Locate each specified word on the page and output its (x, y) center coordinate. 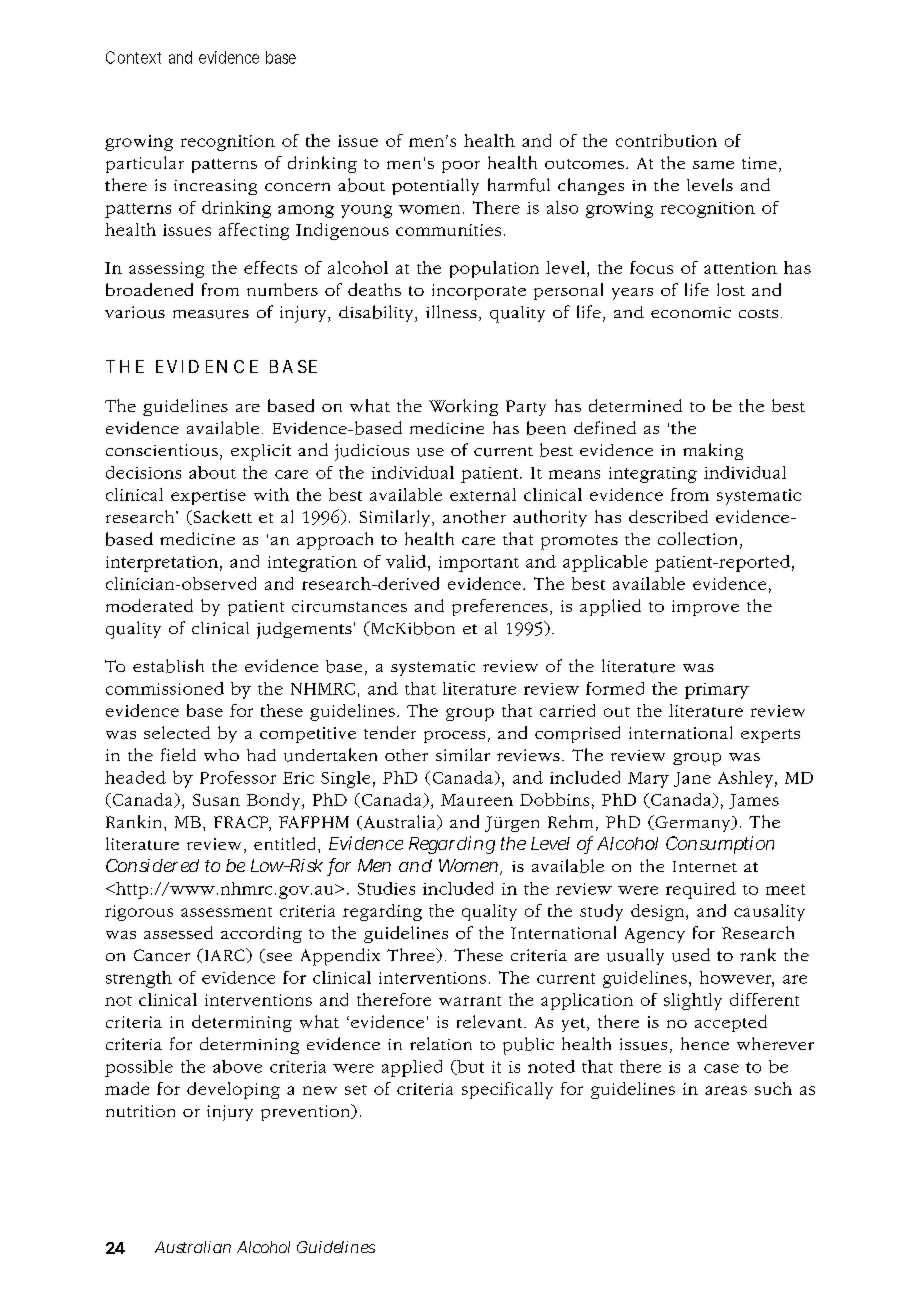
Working (463, 407)
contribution (666, 140)
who (221, 755)
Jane (692, 779)
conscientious (162, 450)
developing (233, 1090)
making (713, 451)
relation (441, 1043)
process (454, 737)
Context (133, 57)
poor (461, 167)
